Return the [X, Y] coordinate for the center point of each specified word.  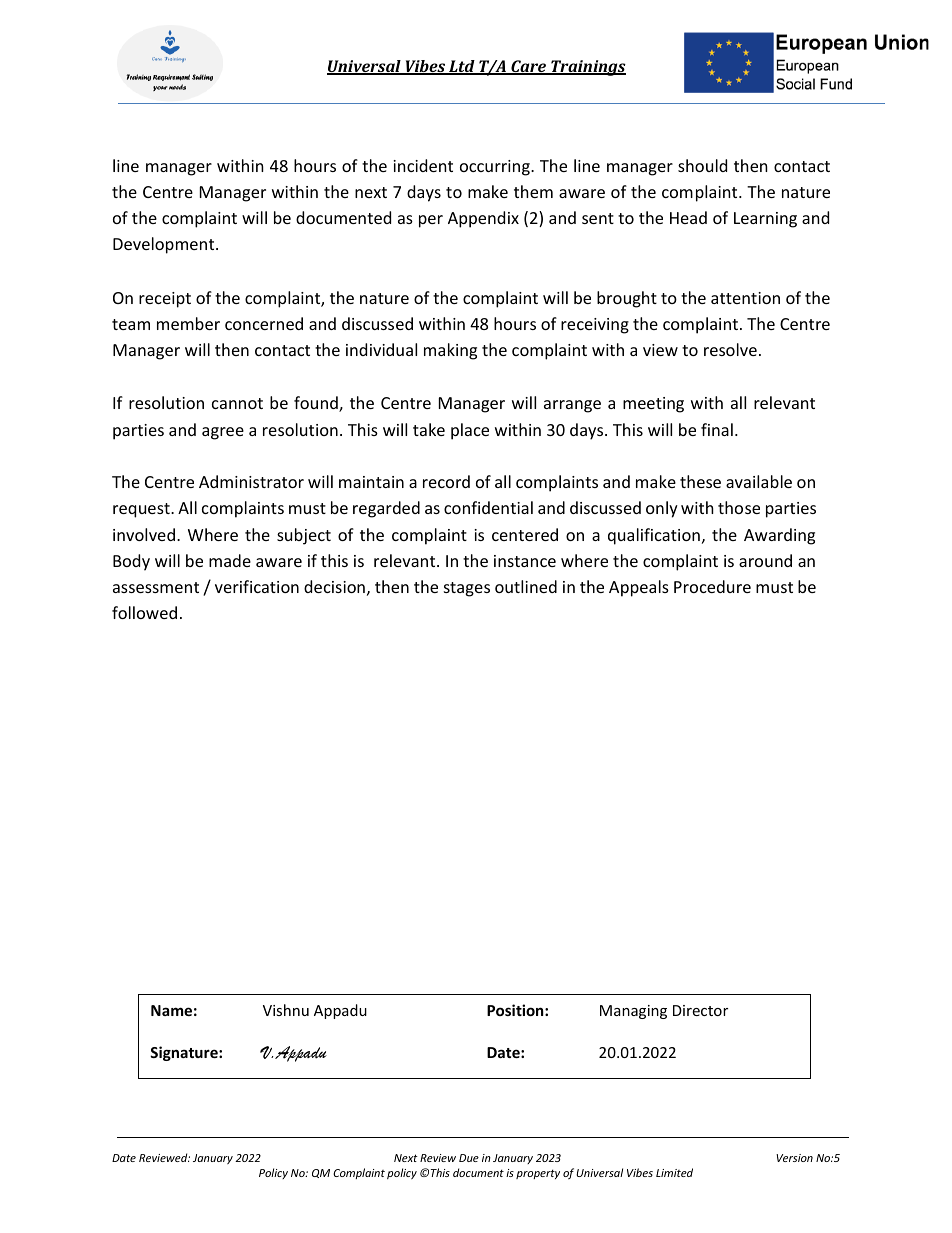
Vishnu [286, 1010]
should [702, 165]
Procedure [712, 586]
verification [257, 586]
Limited [674, 1172]
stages [467, 589]
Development [165, 245]
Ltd [462, 67]
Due [469, 1158]
